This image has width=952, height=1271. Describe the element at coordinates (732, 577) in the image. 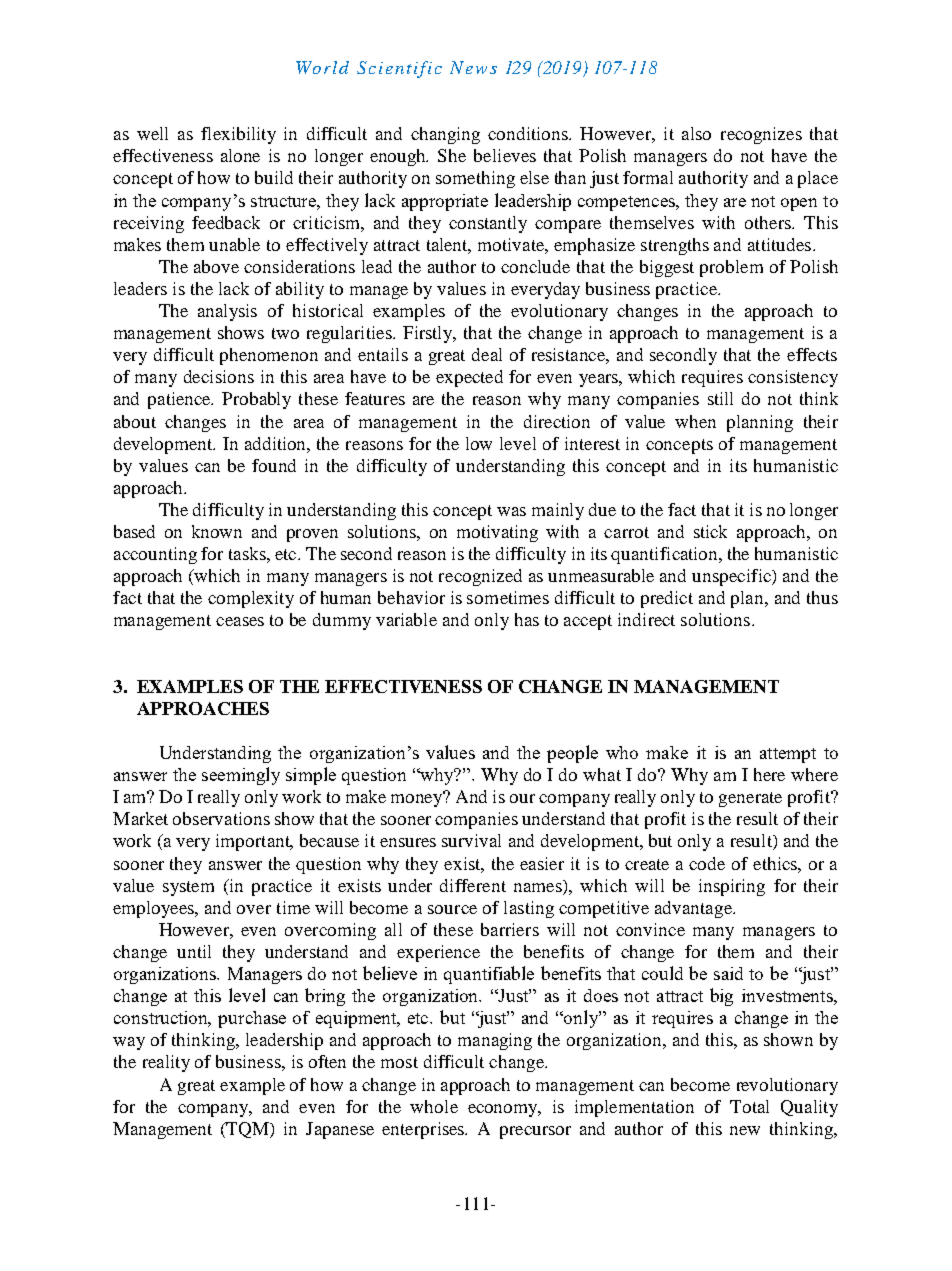

I see `unspecific` at that location.
